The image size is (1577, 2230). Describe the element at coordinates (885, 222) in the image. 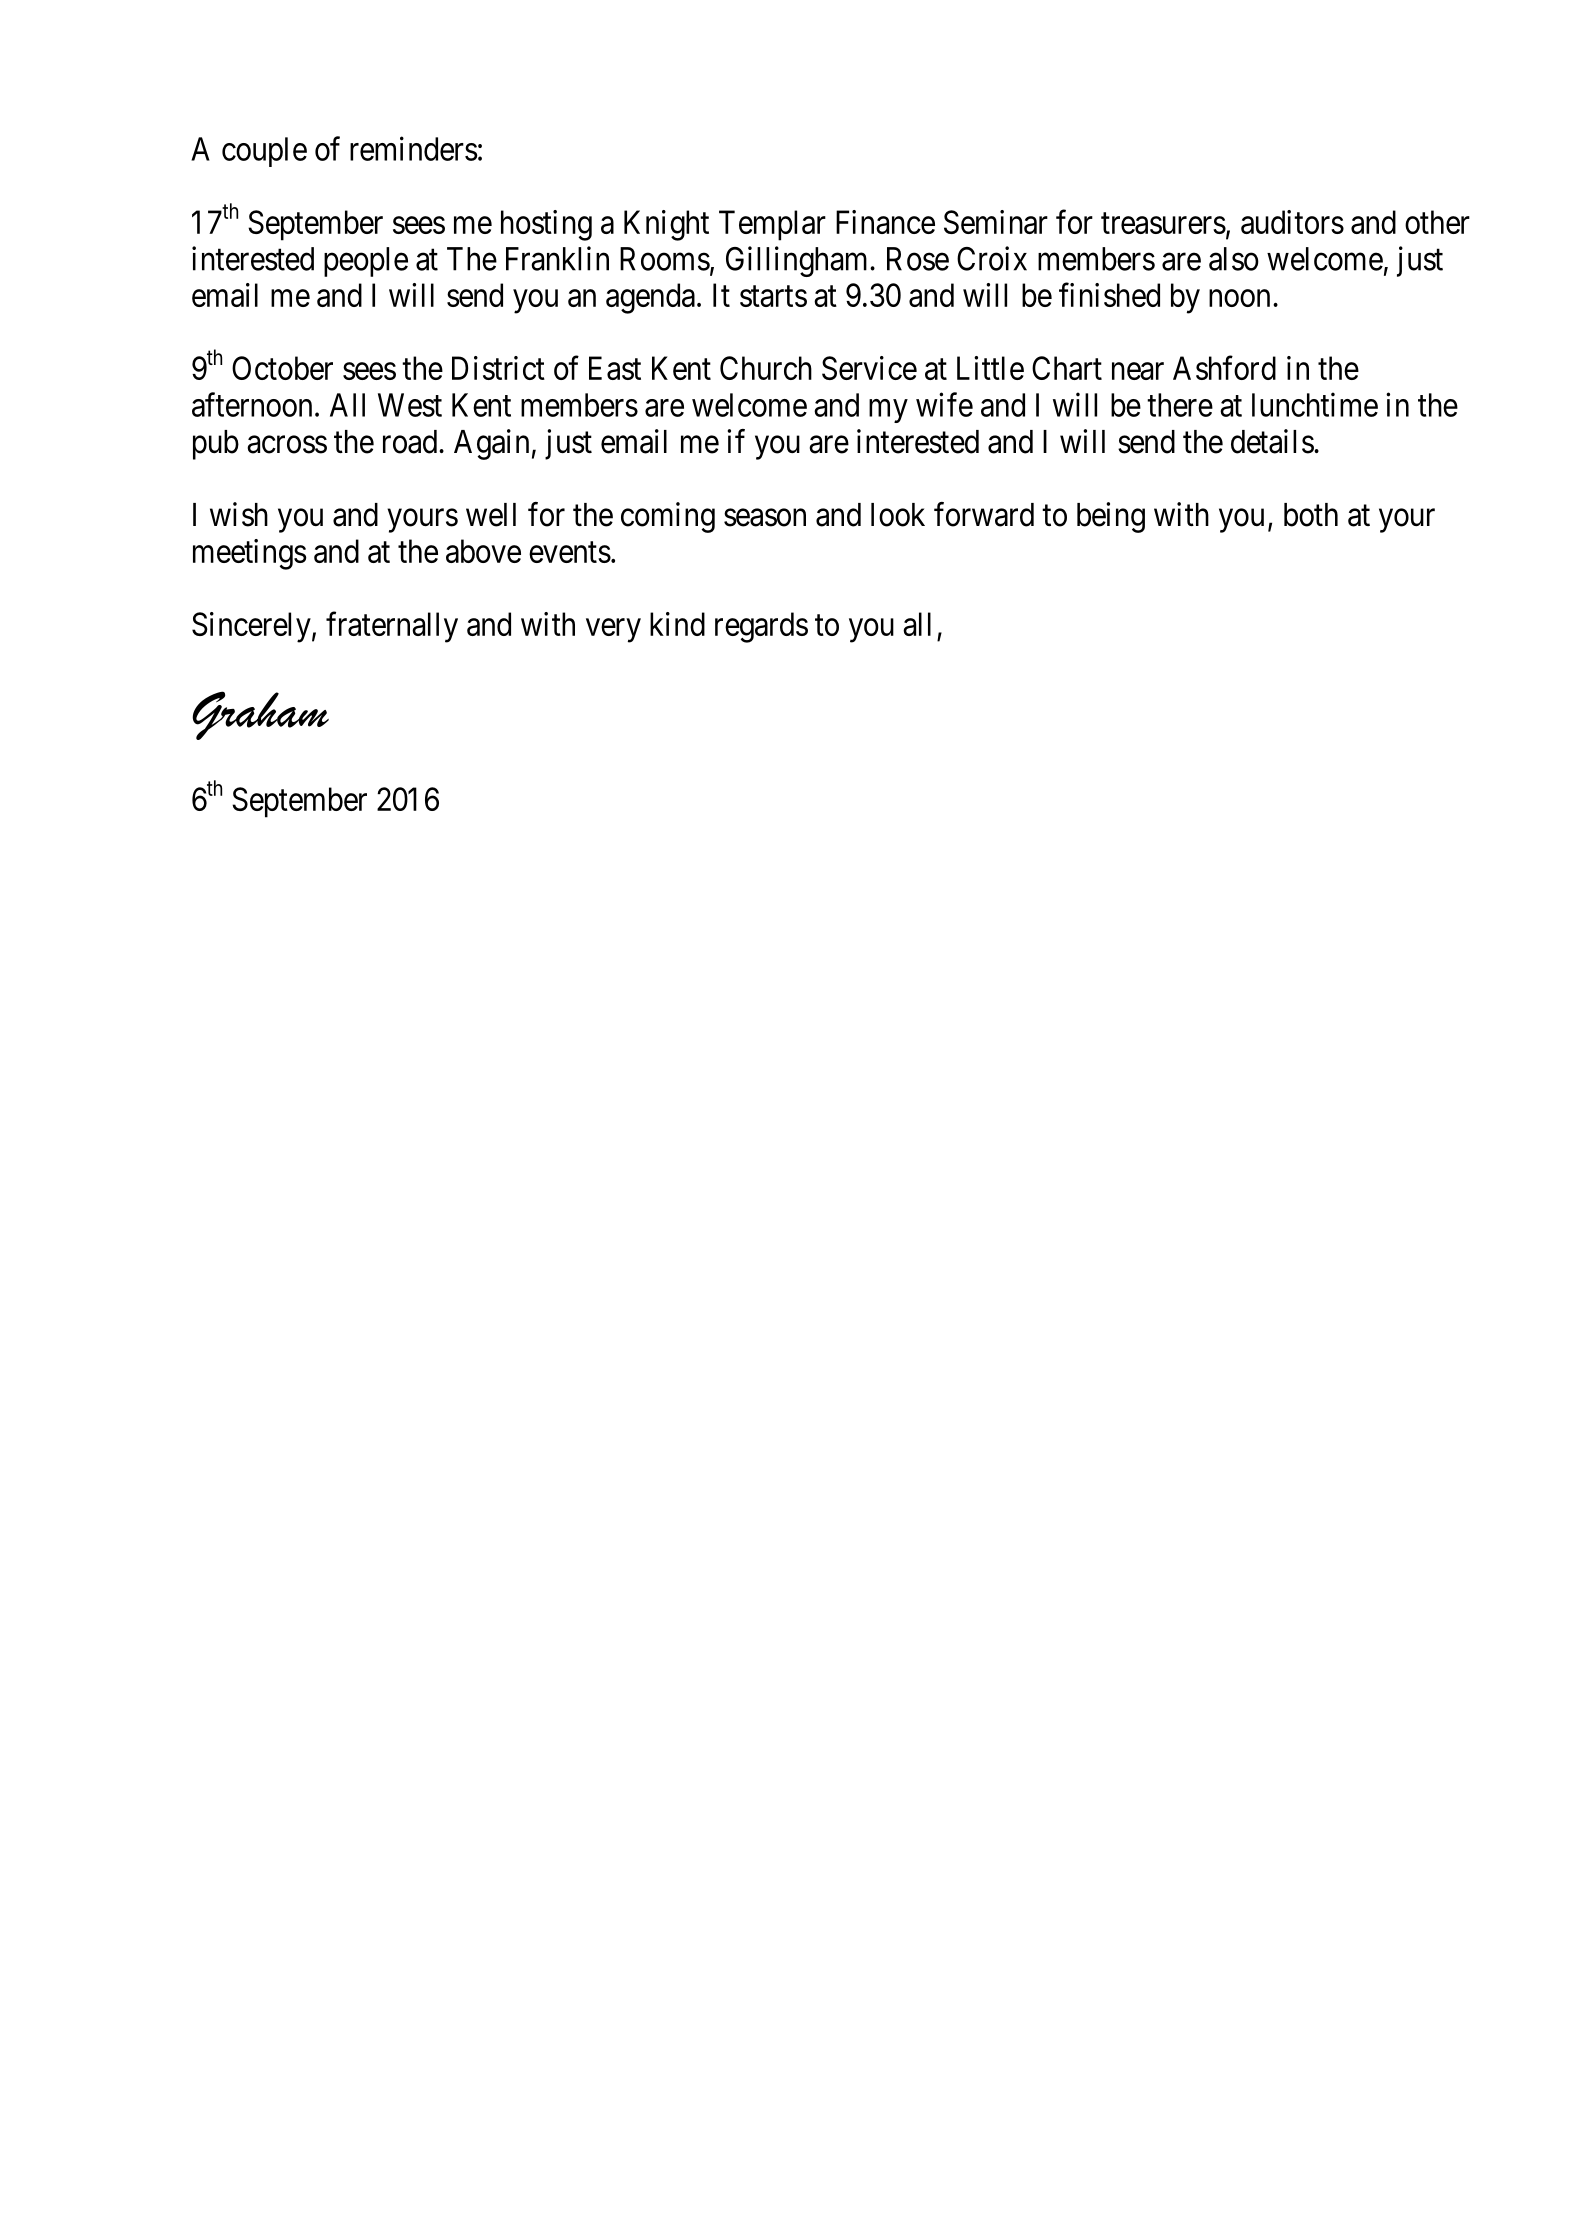

I see `Finance` at that location.
